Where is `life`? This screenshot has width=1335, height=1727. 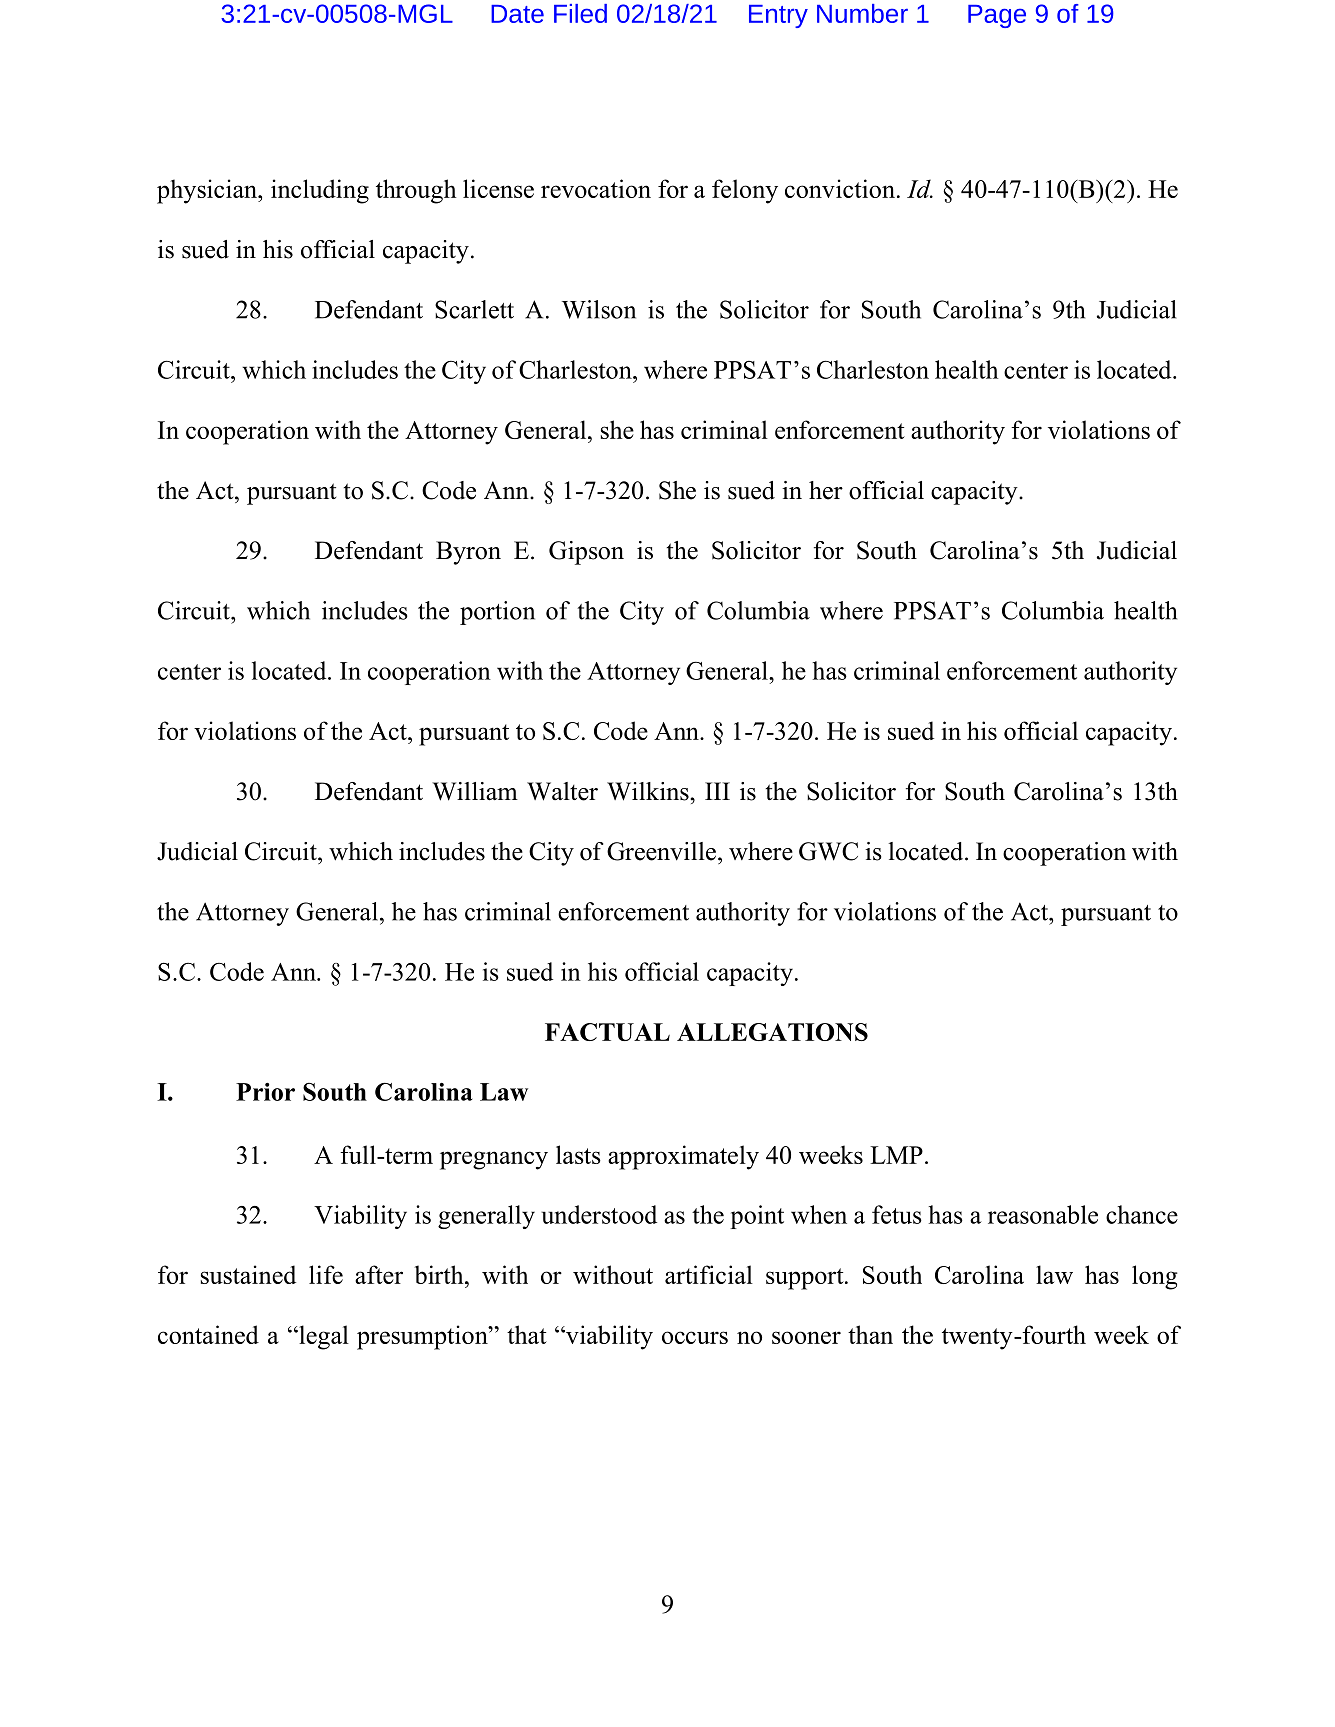
life is located at coordinates (326, 1274).
